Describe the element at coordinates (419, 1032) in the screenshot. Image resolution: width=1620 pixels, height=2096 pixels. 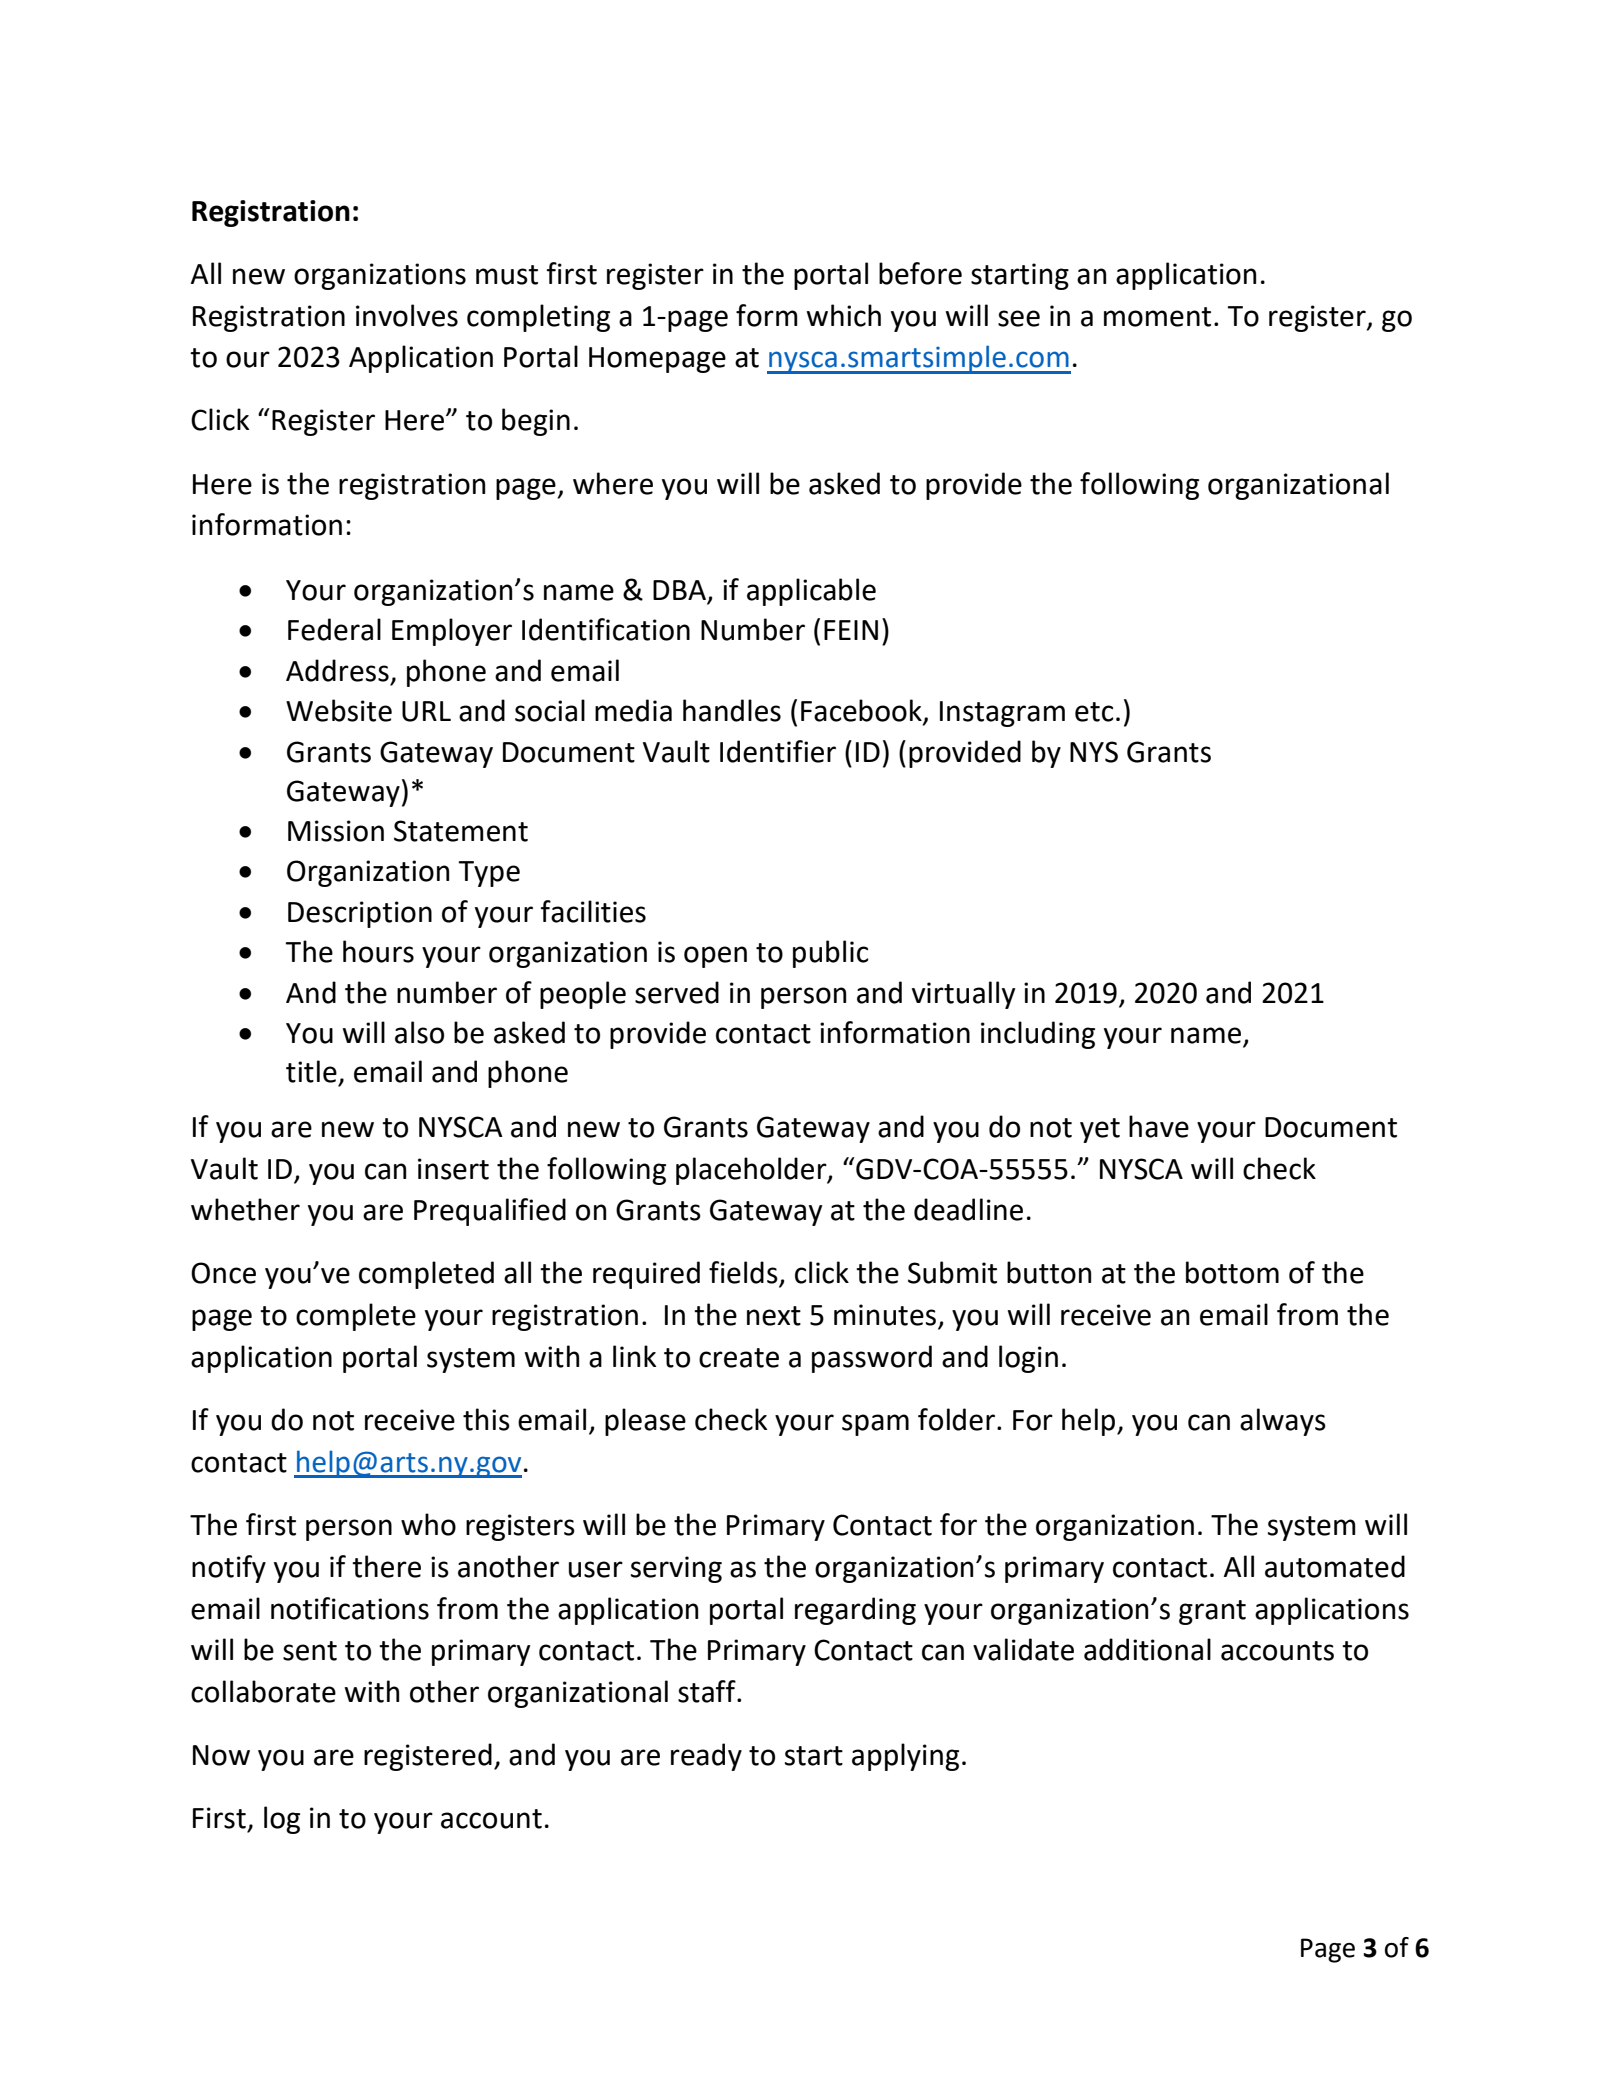
I see `also` at that location.
